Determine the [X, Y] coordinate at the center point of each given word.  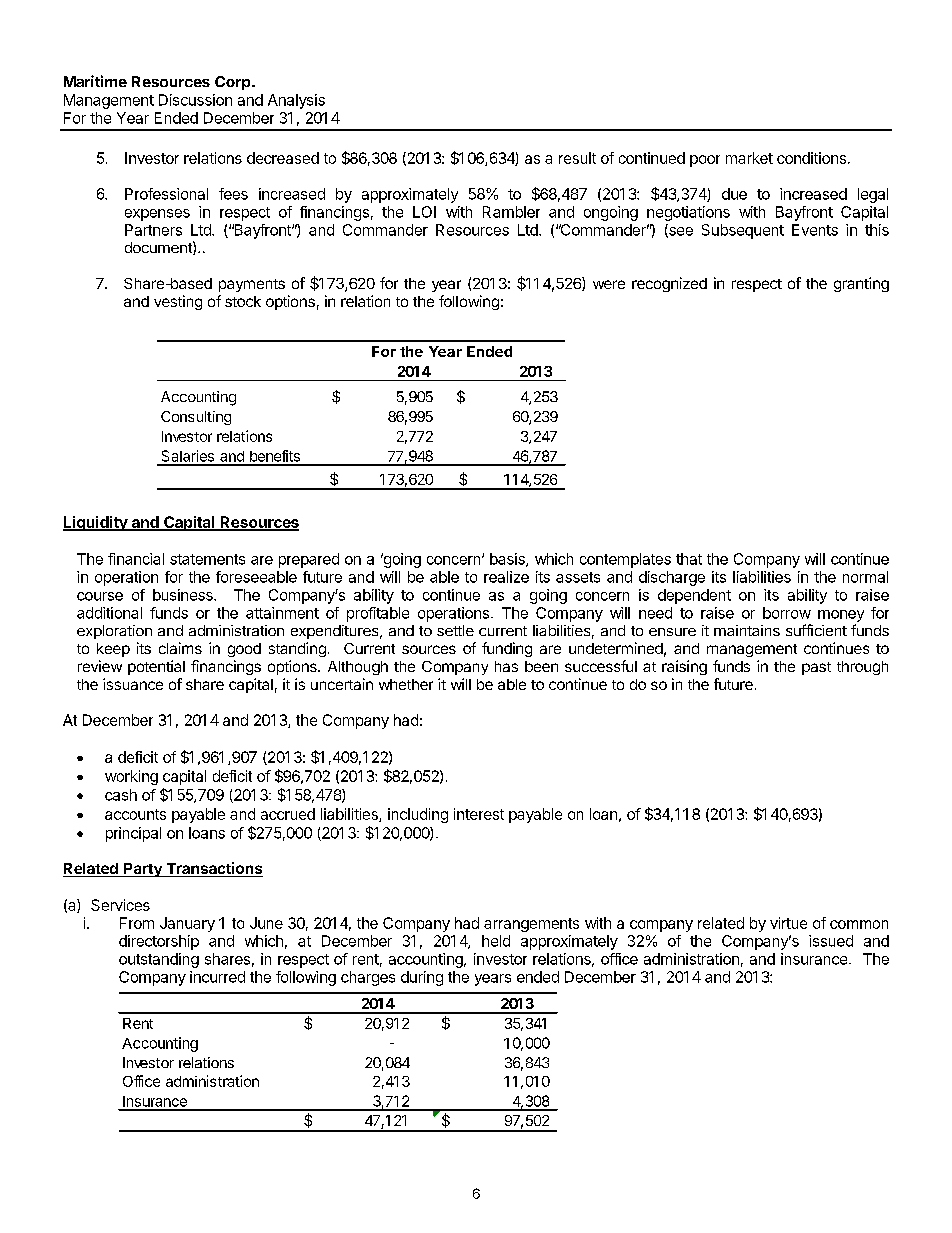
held [496, 941]
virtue [788, 923]
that [689, 559]
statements [207, 559]
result [577, 158]
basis [508, 560]
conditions [811, 158]
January [187, 924]
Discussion [195, 100]
